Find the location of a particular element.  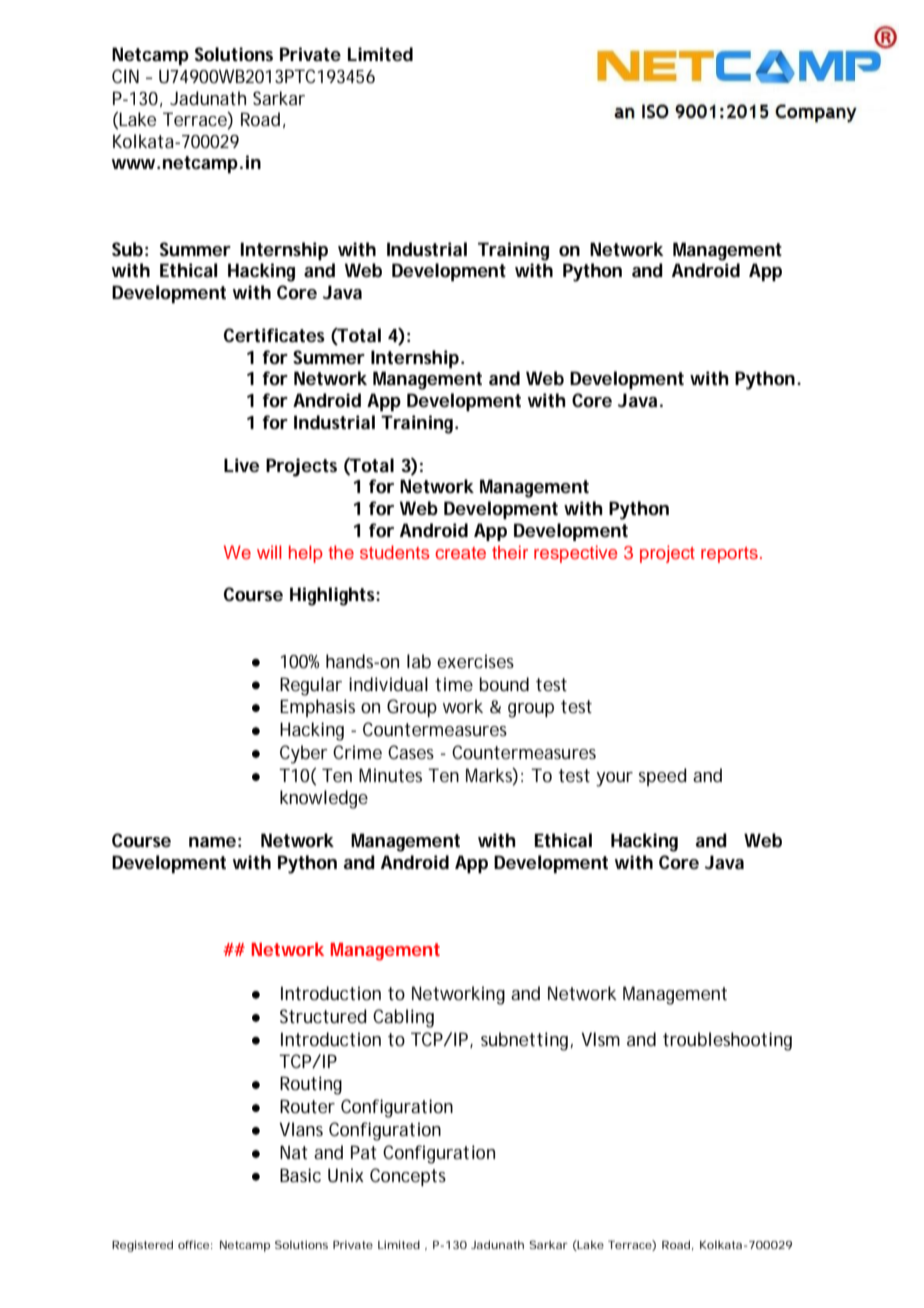

Minutes is located at coordinates (390, 775).
